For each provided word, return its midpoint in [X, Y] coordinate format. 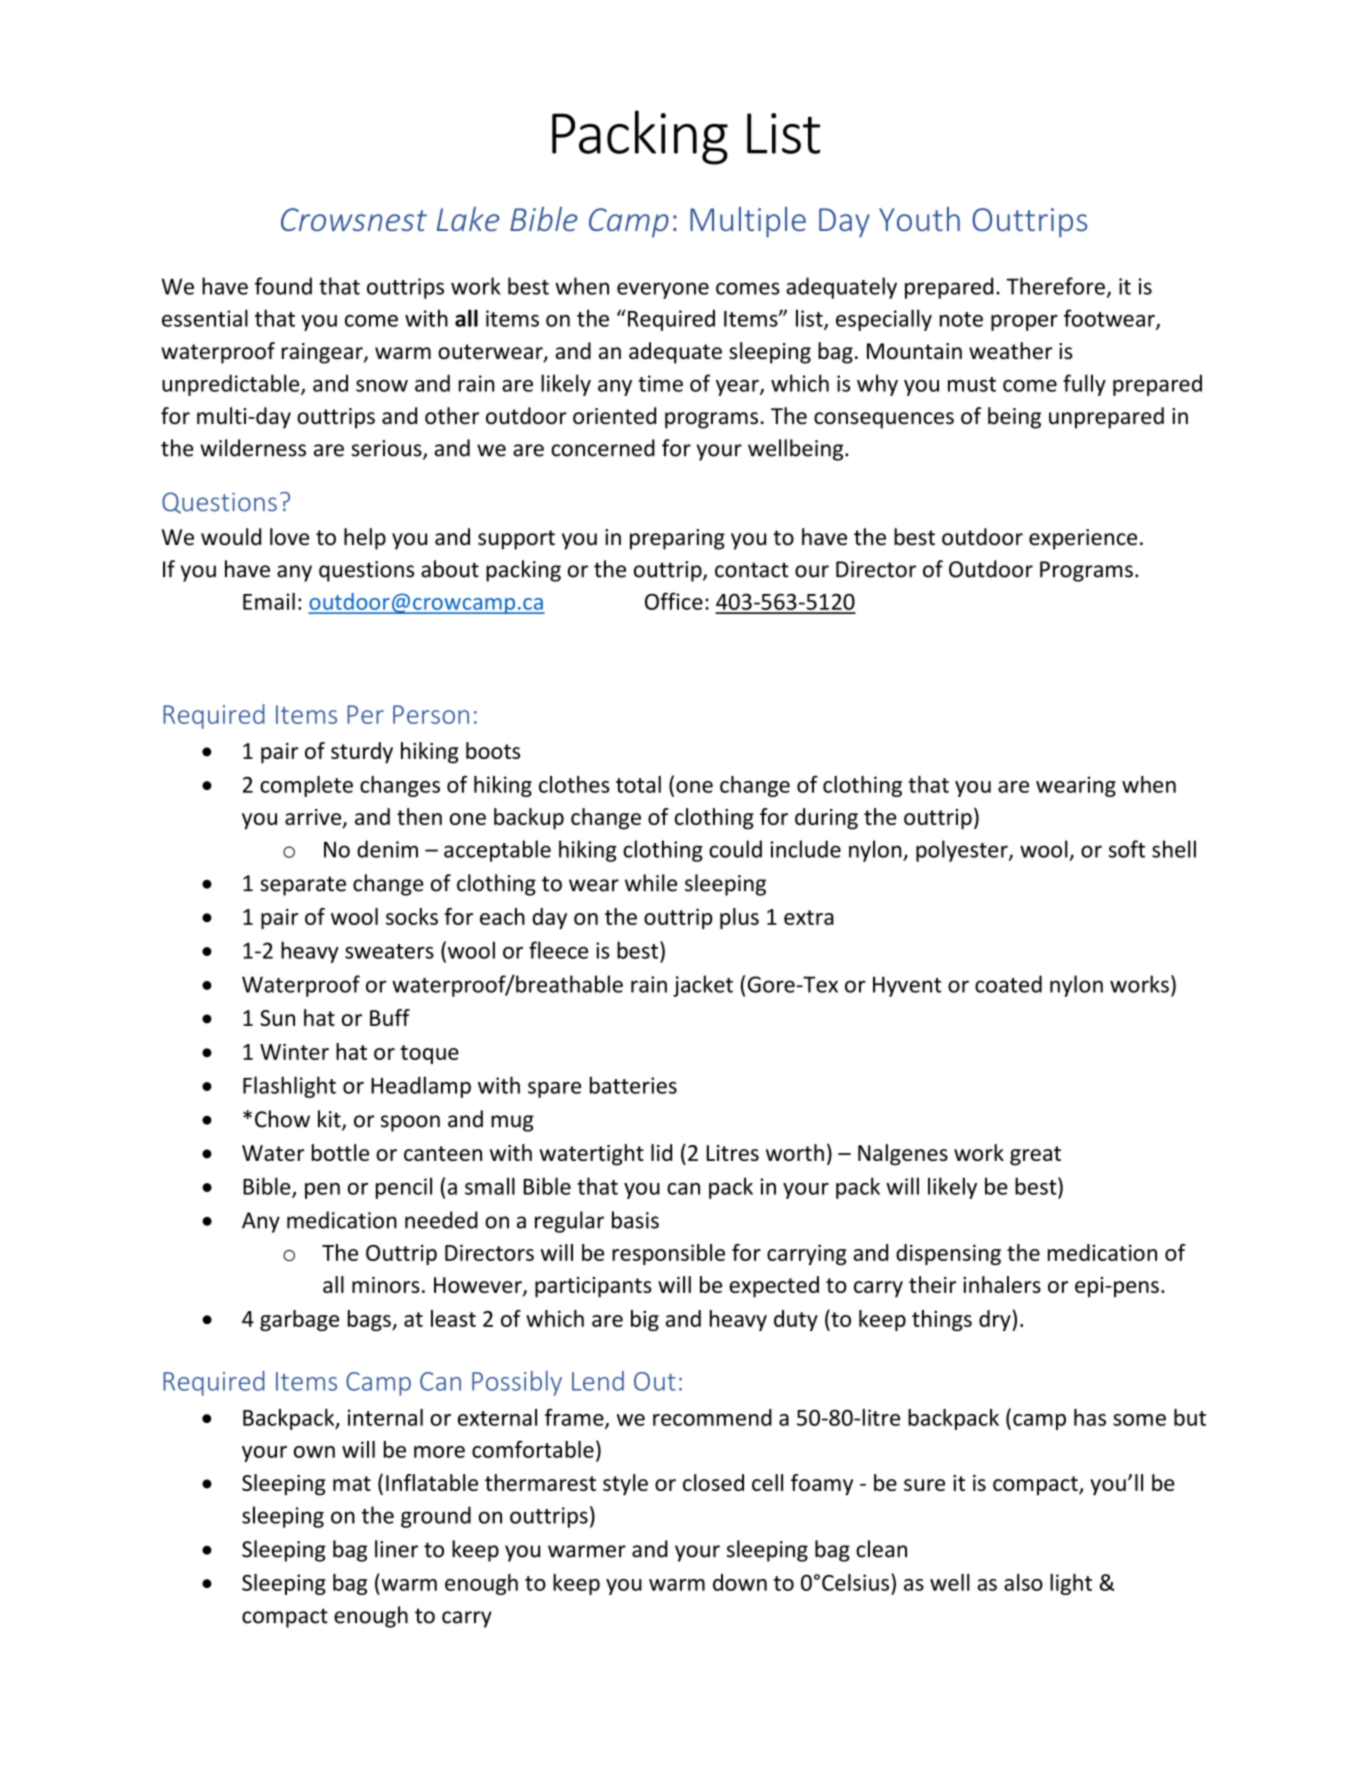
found [283, 286]
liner [396, 1549]
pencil [404, 1188]
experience [1083, 539]
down [740, 1582]
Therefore [1056, 286]
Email [269, 601]
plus [739, 918]
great [1035, 1156]
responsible [668, 1254]
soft [1127, 849]
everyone [663, 290]
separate [303, 886]
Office [674, 601]
